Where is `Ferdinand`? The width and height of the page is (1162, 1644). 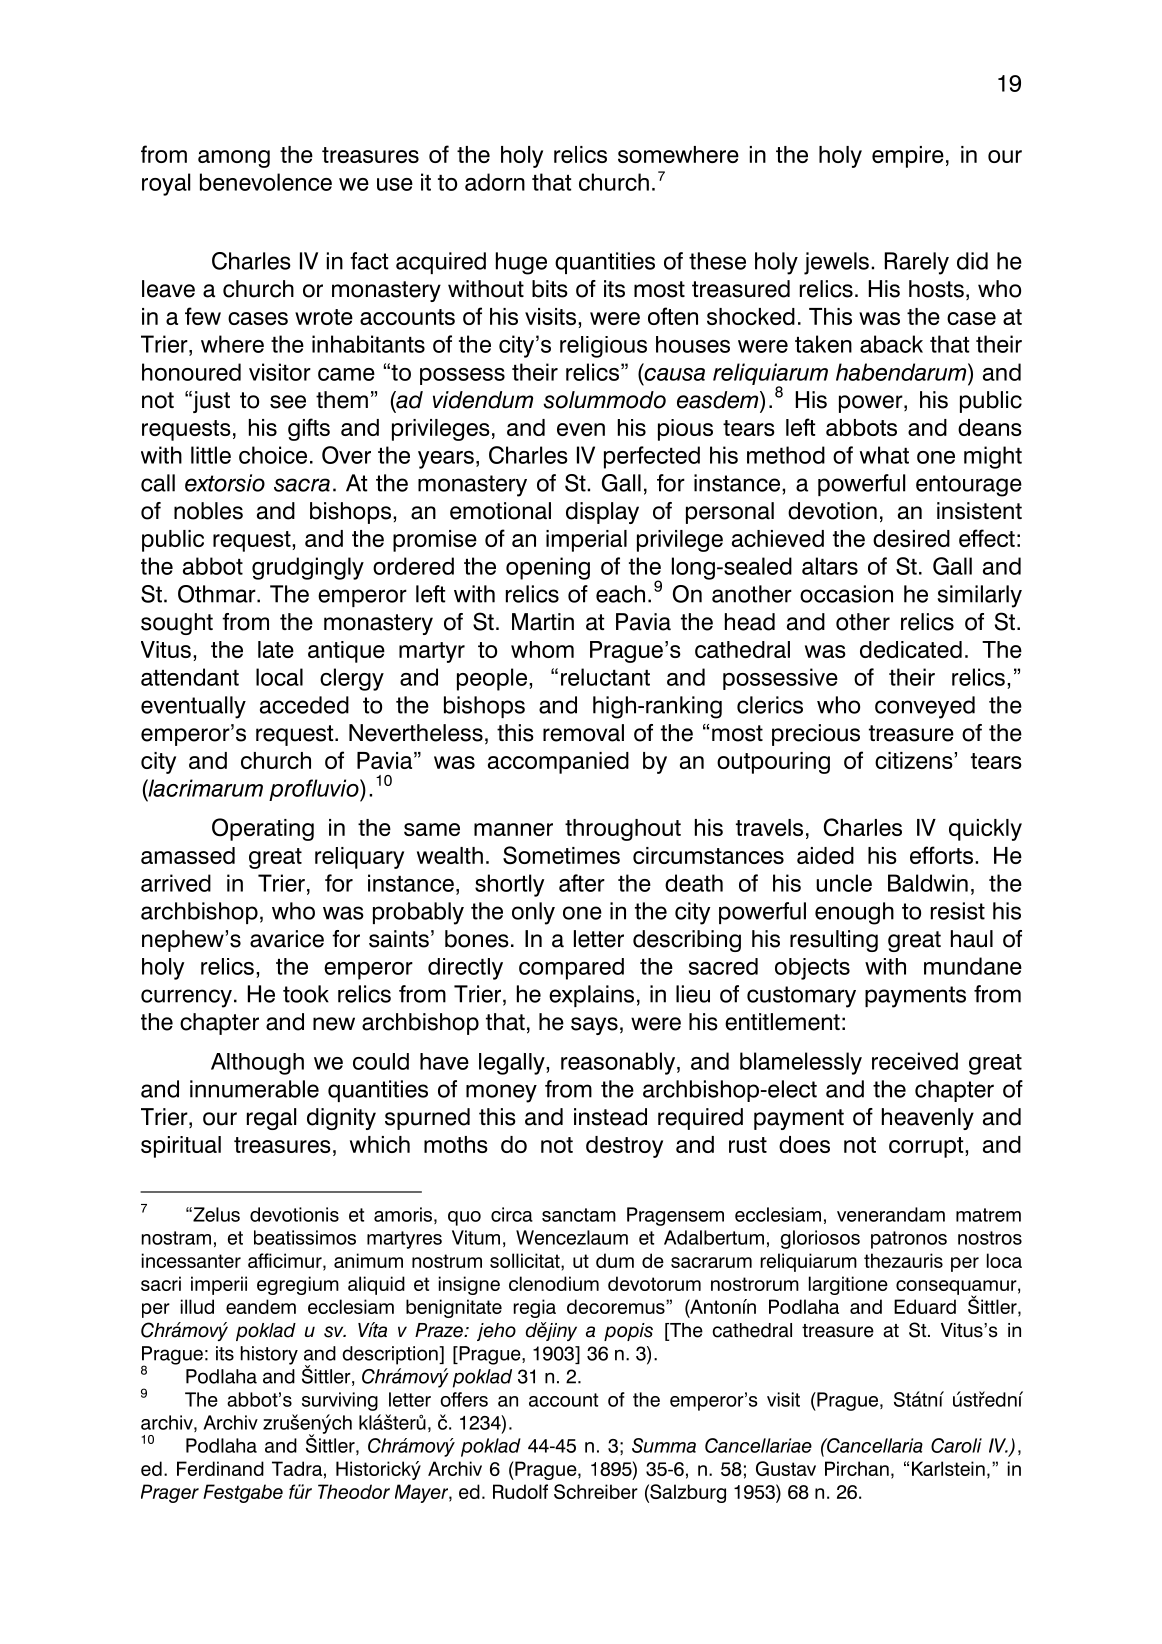 Ferdinand is located at coordinates (220, 1468).
